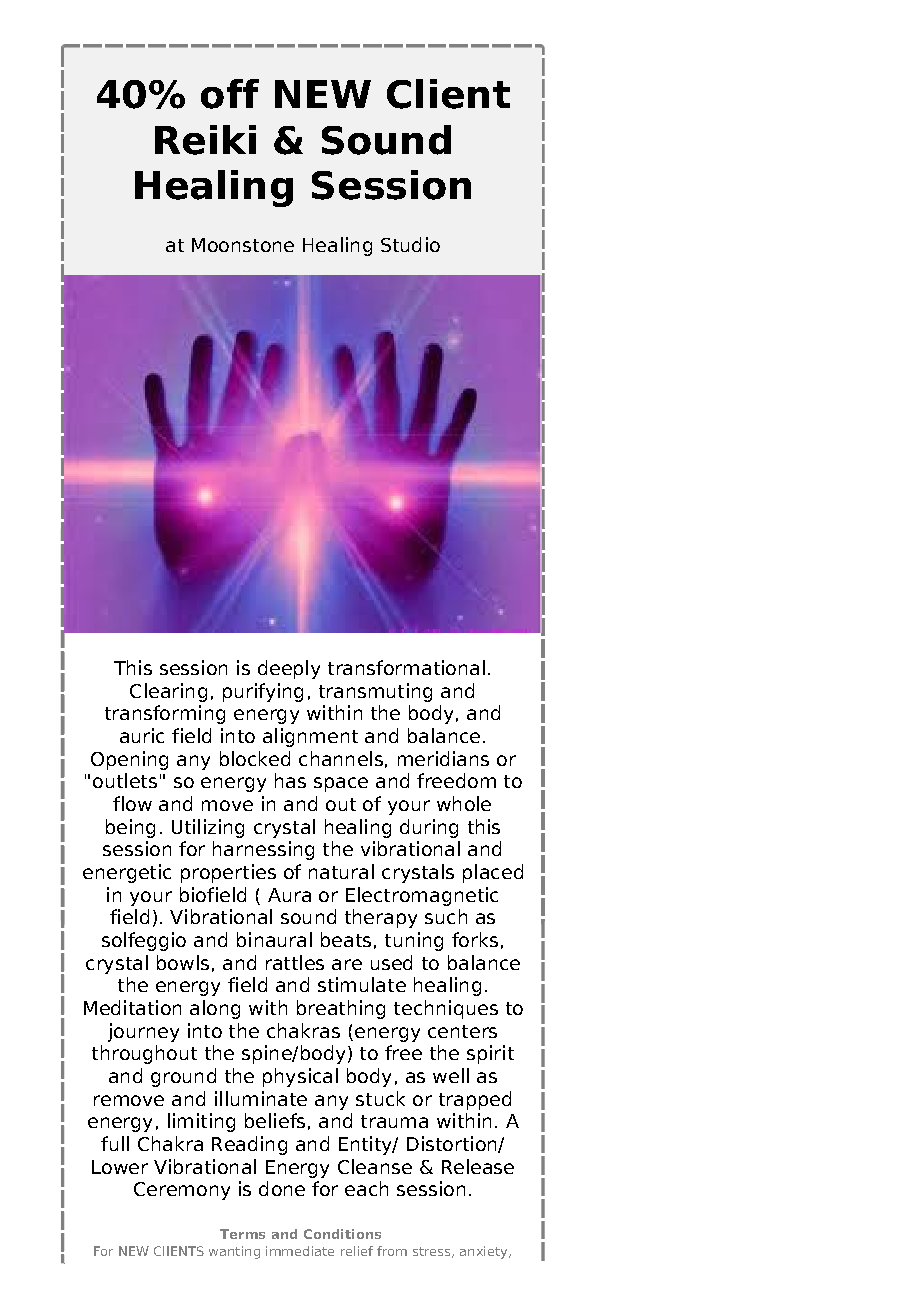  Describe the element at coordinates (230, 94) in the screenshot. I see `off` at that location.
